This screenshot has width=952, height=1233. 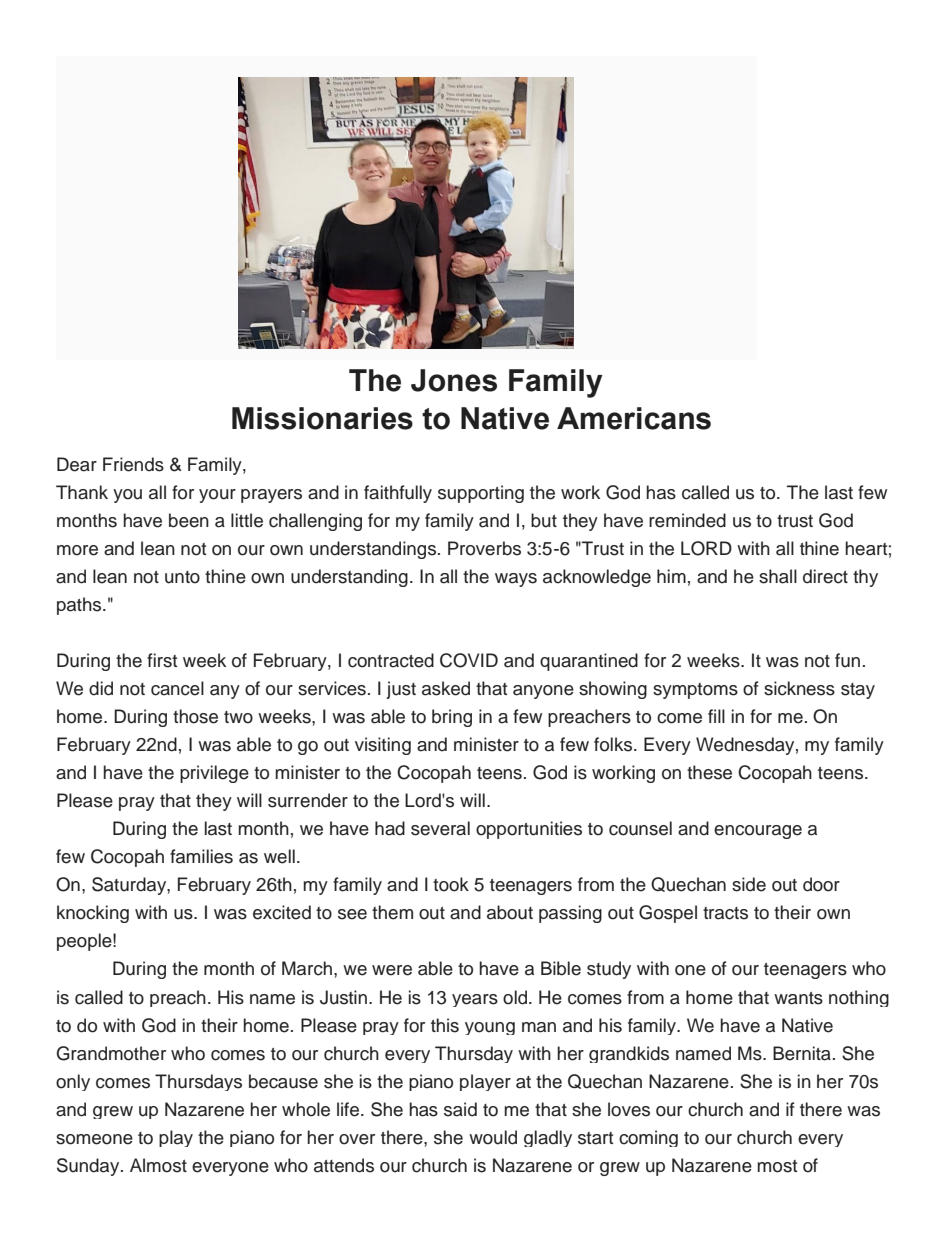 I want to click on would, so click(x=493, y=1137).
